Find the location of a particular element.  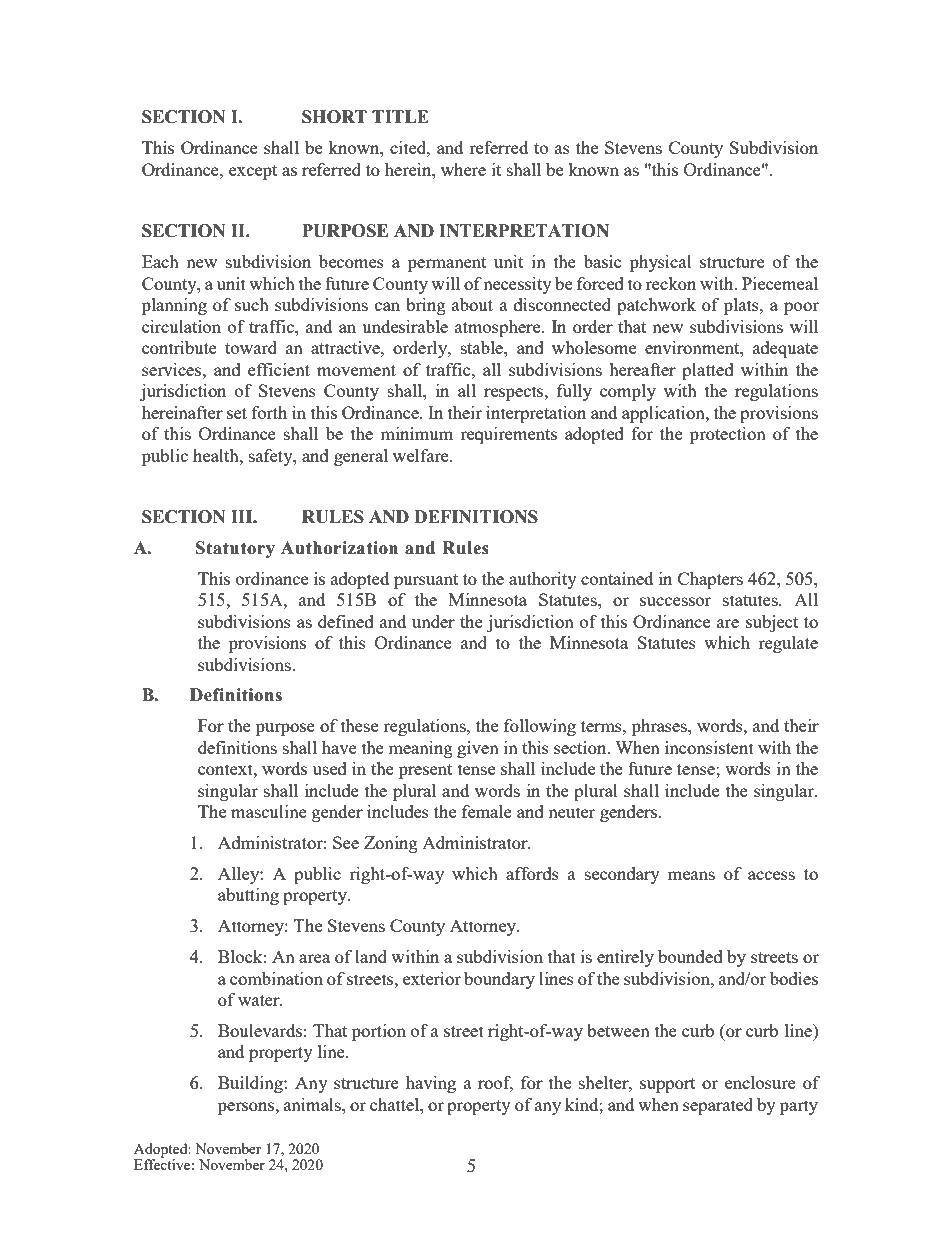

Chapters is located at coordinates (710, 580).
